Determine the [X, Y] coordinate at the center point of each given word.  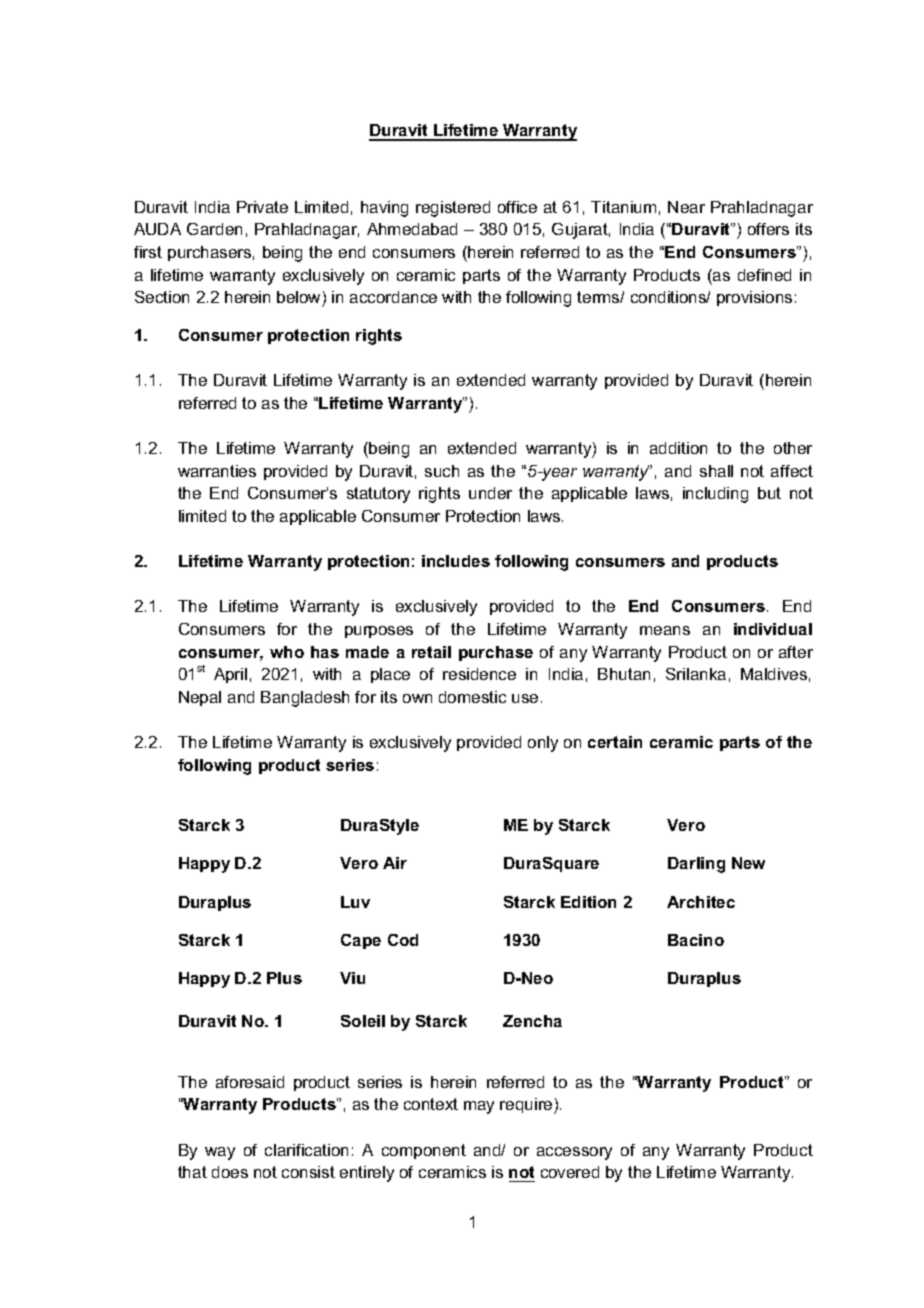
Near [686, 207]
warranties [217, 471]
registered [453, 209]
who [287, 652]
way [220, 1153]
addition [678, 448]
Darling [696, 865]
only [543, 744]
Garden [214, 229]
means [665, 630]
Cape [361, 941]
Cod [403, 940]
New [748, 863]
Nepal [200, 698]
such [442, 471]
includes [456, 561]
